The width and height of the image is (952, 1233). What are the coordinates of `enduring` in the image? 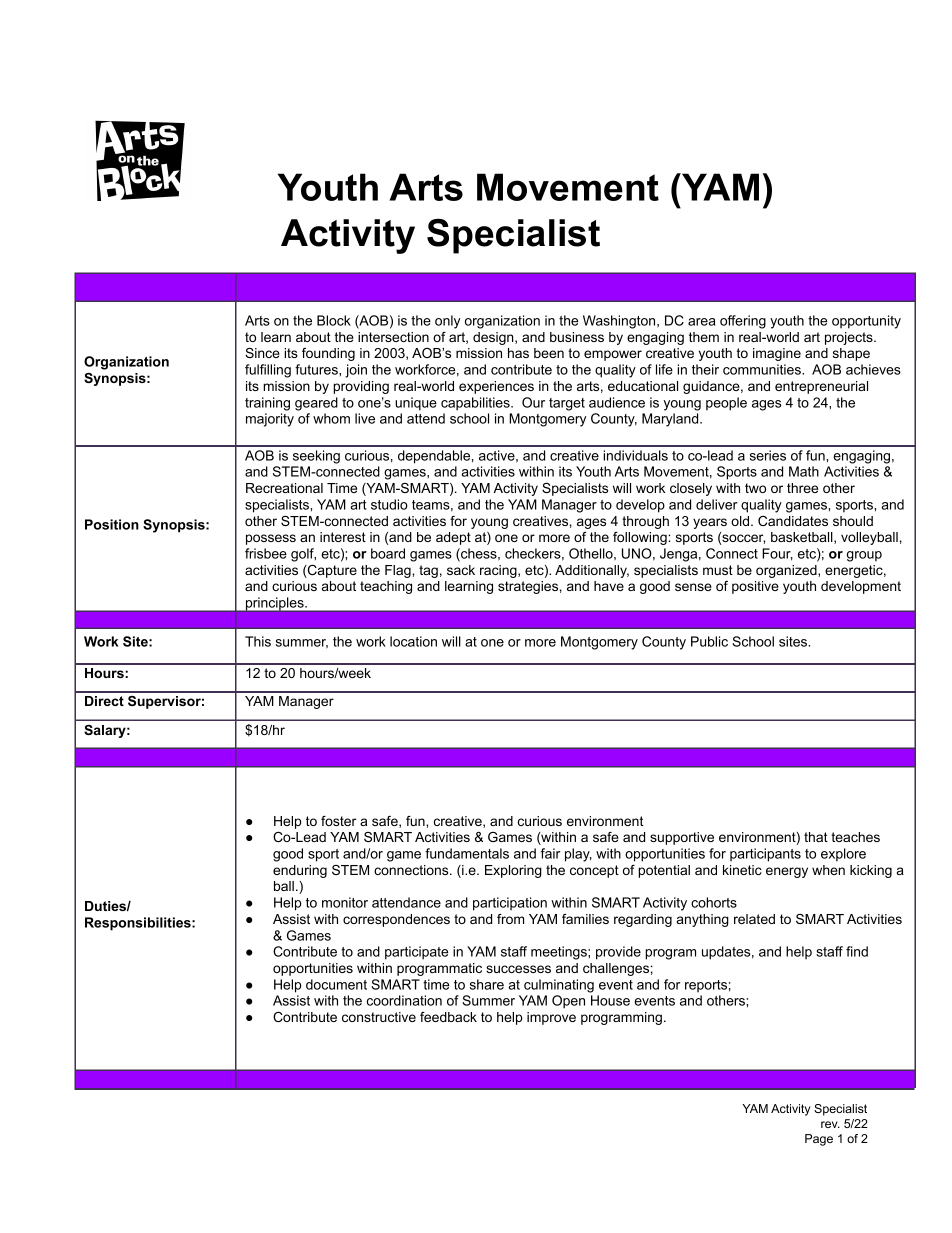 It's located at (300, 871).
